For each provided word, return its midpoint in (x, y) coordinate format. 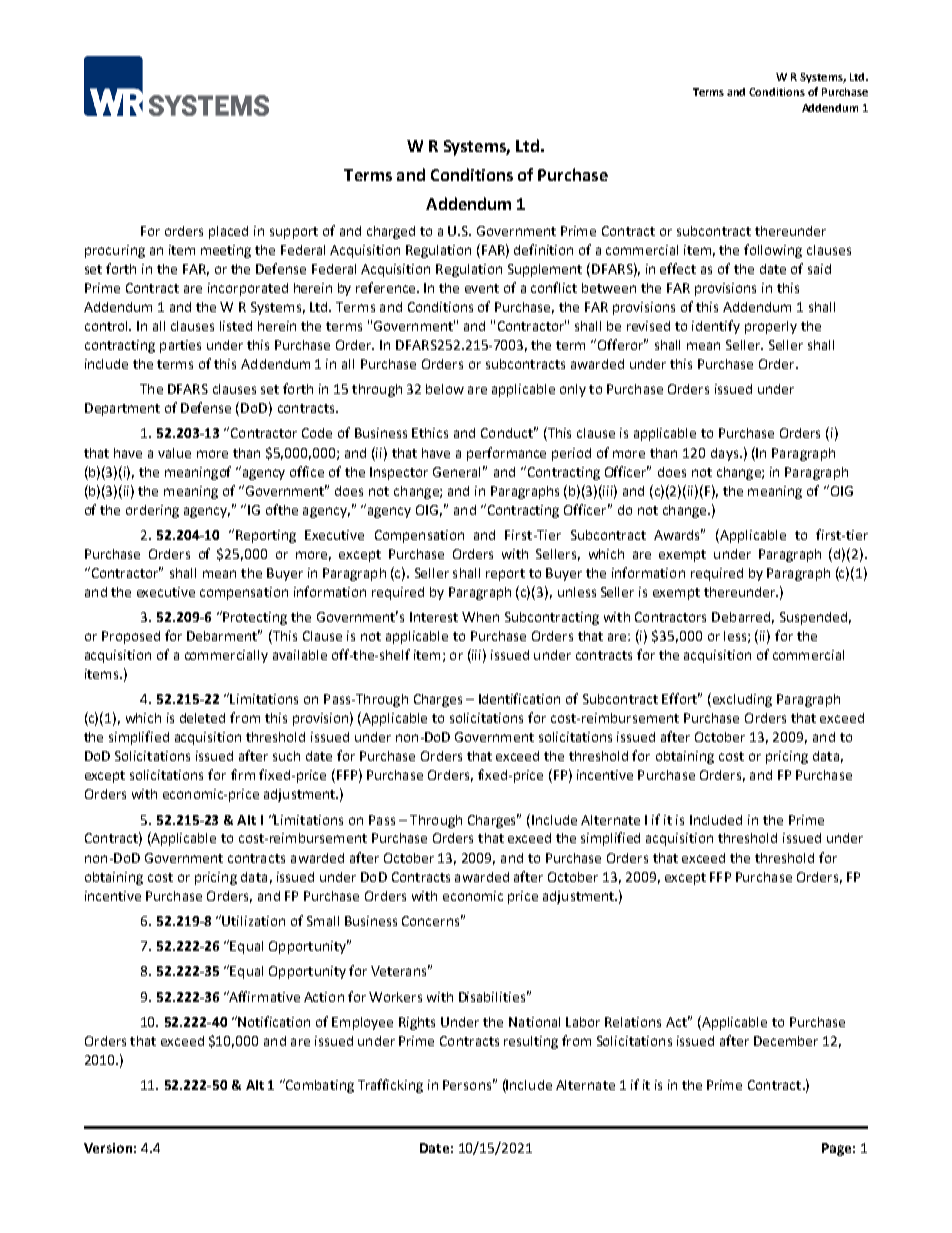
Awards (678, 534)
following (773, 251)
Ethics (430, 433)
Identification (519, 698)
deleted (202, 718)
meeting (226, 251)
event (482, 288)
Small (323, 921)
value (174, 453)
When (480, 617)
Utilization (253, 921)
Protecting (254, 618)
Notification (273, 1021)
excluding (742, 700)
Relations (633, 1022)
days (726, 454)
